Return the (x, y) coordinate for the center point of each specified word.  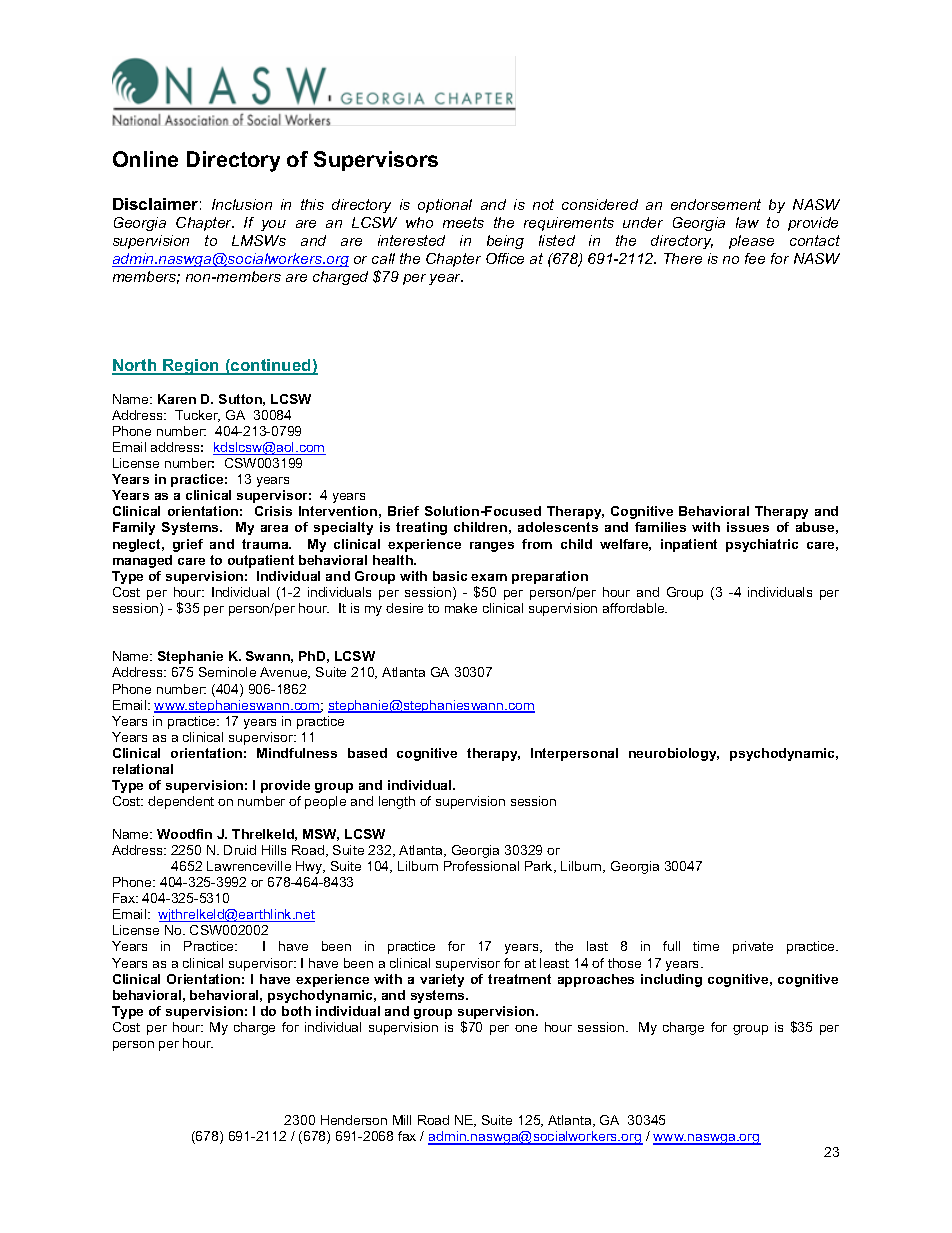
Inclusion (242, 204)
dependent (181, 802)
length (397, 802)
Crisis (273, 511)
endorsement (716, 204)
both (296, 1011)
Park (540, 867)
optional (445, 206)
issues (748, 527)
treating (421, 528)
